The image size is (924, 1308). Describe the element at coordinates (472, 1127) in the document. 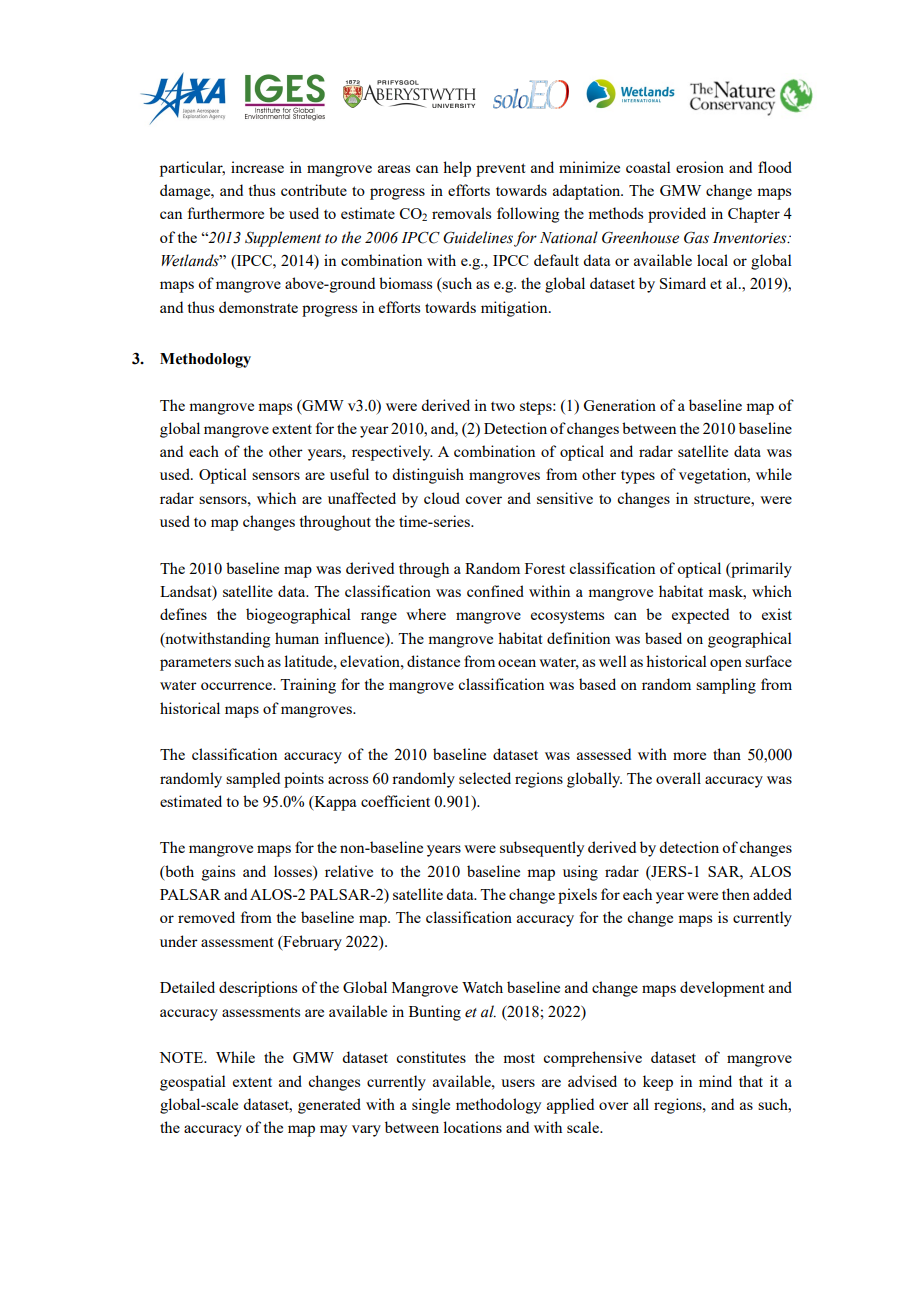

I see `locations` at that location.
